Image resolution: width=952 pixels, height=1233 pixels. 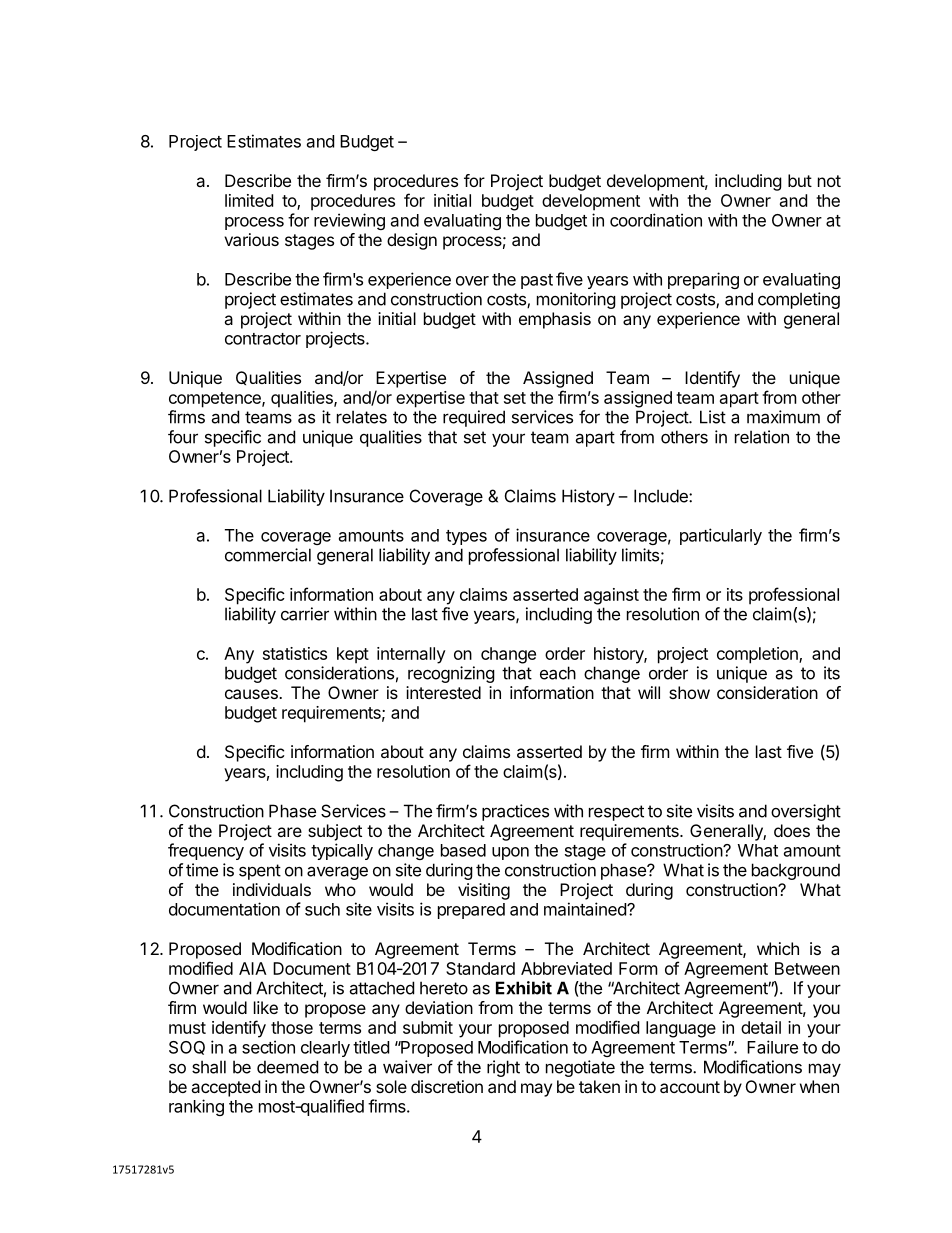 I want to click on statistics, so click(x=295, y=653).
